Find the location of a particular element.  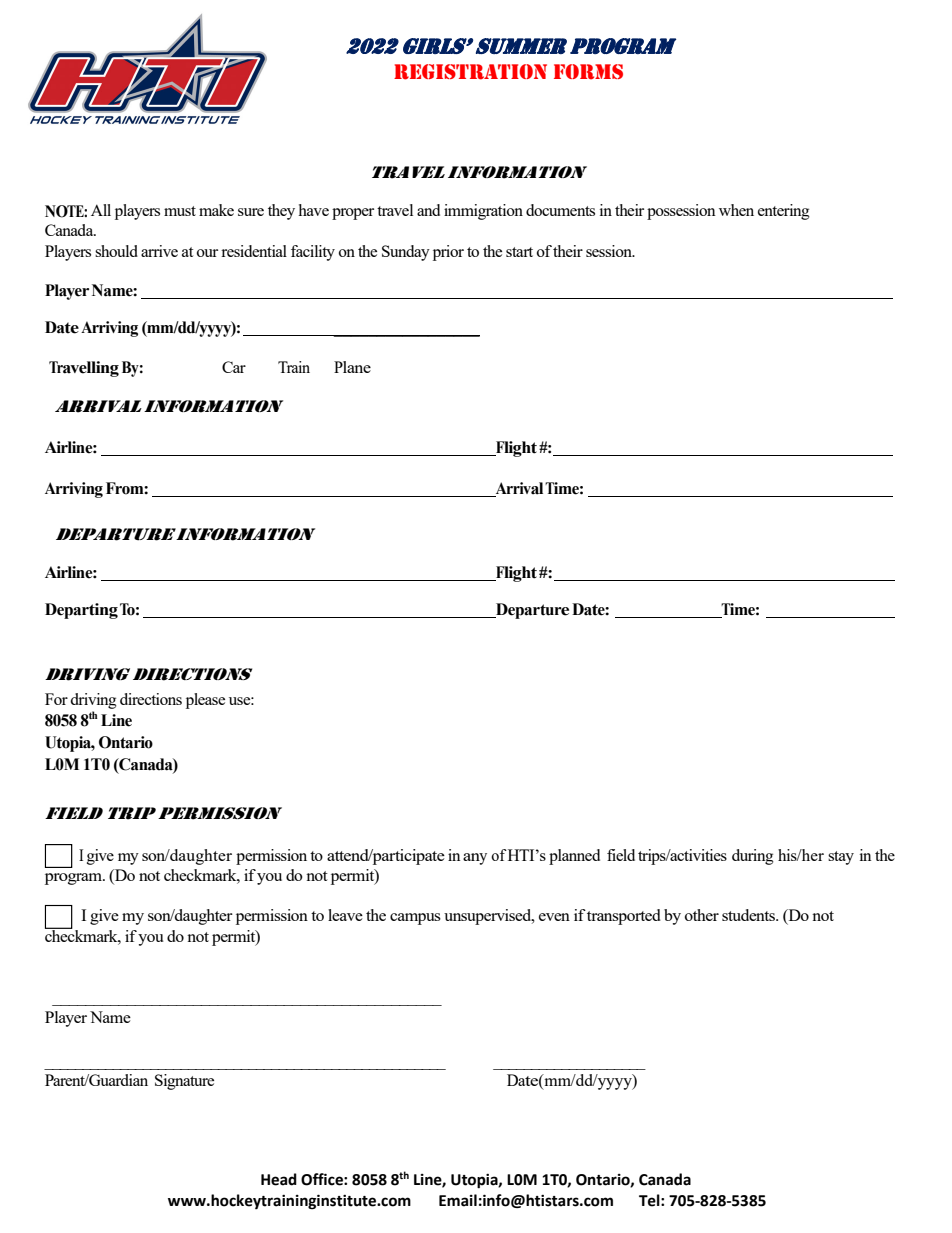

REGISTRATION is located at coordinates (470, 72).
